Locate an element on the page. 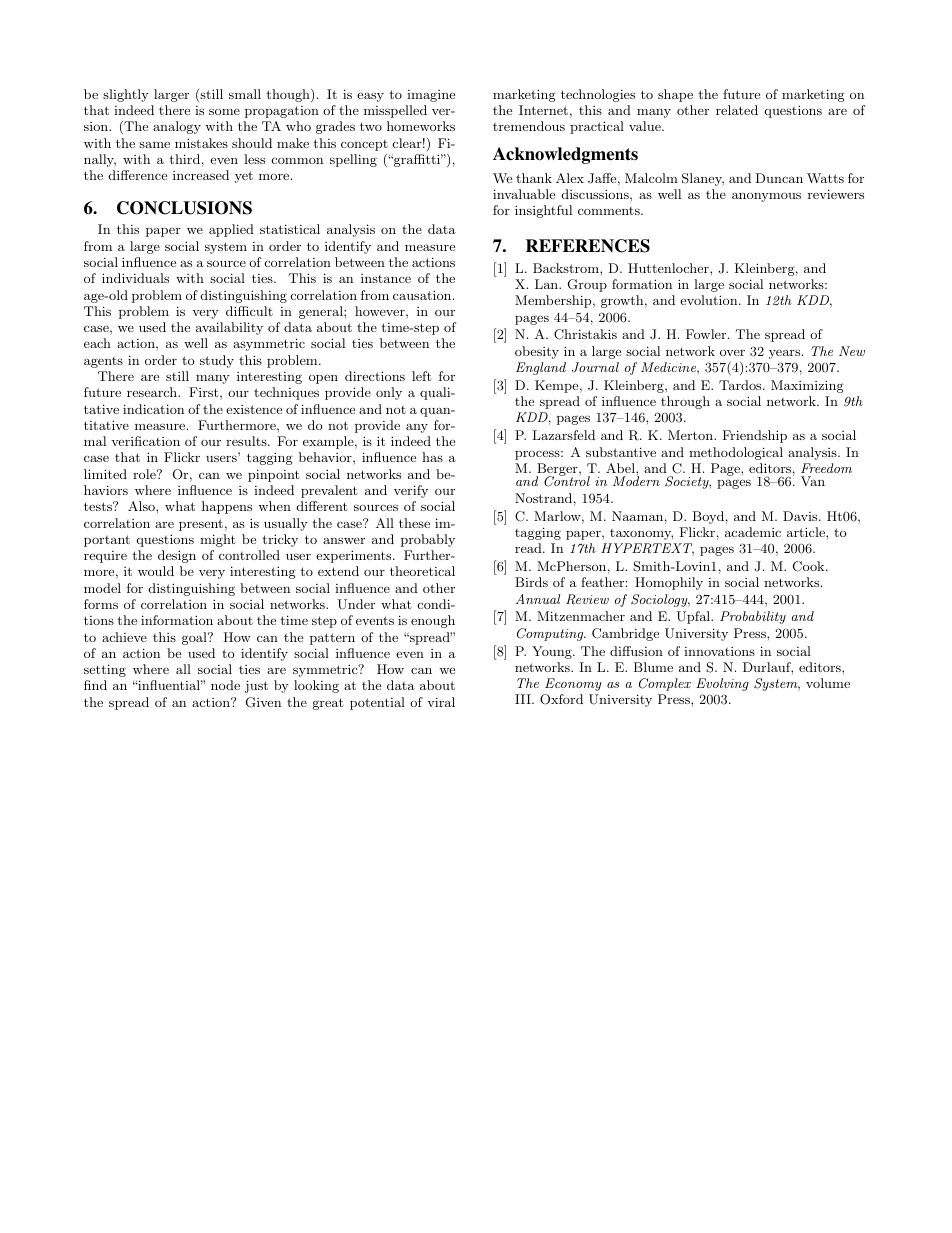 The height and width of the image is (1233, 952). Evolving is located at coordinates (722, 684).
